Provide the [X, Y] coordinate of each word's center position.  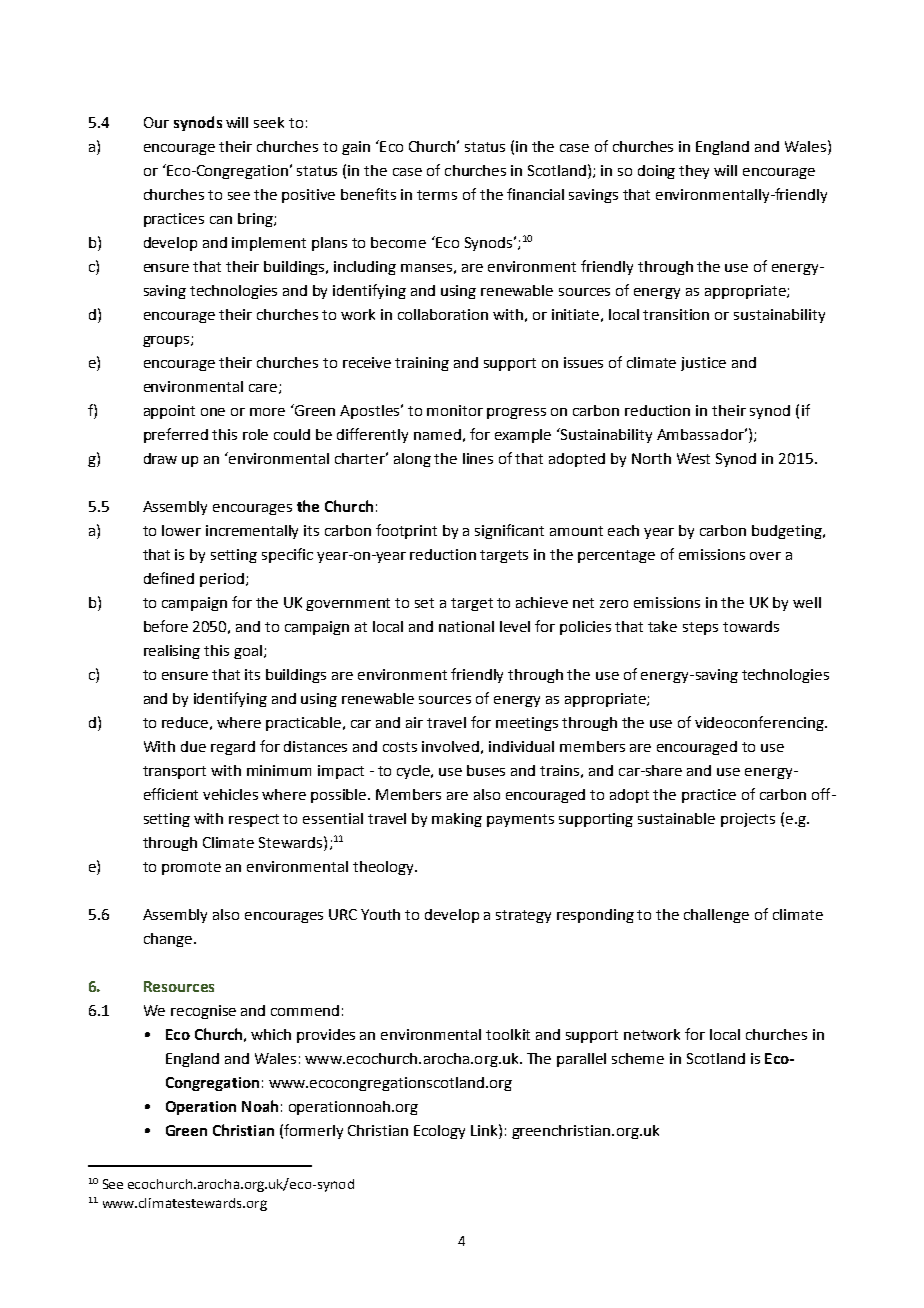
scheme [638, 1058]
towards [751, 626]
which [271, 1034]
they [694, 172]
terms [437, 195]
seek [269, 122]
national [466, 626]
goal [248, 652]
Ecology [439, 1132]
